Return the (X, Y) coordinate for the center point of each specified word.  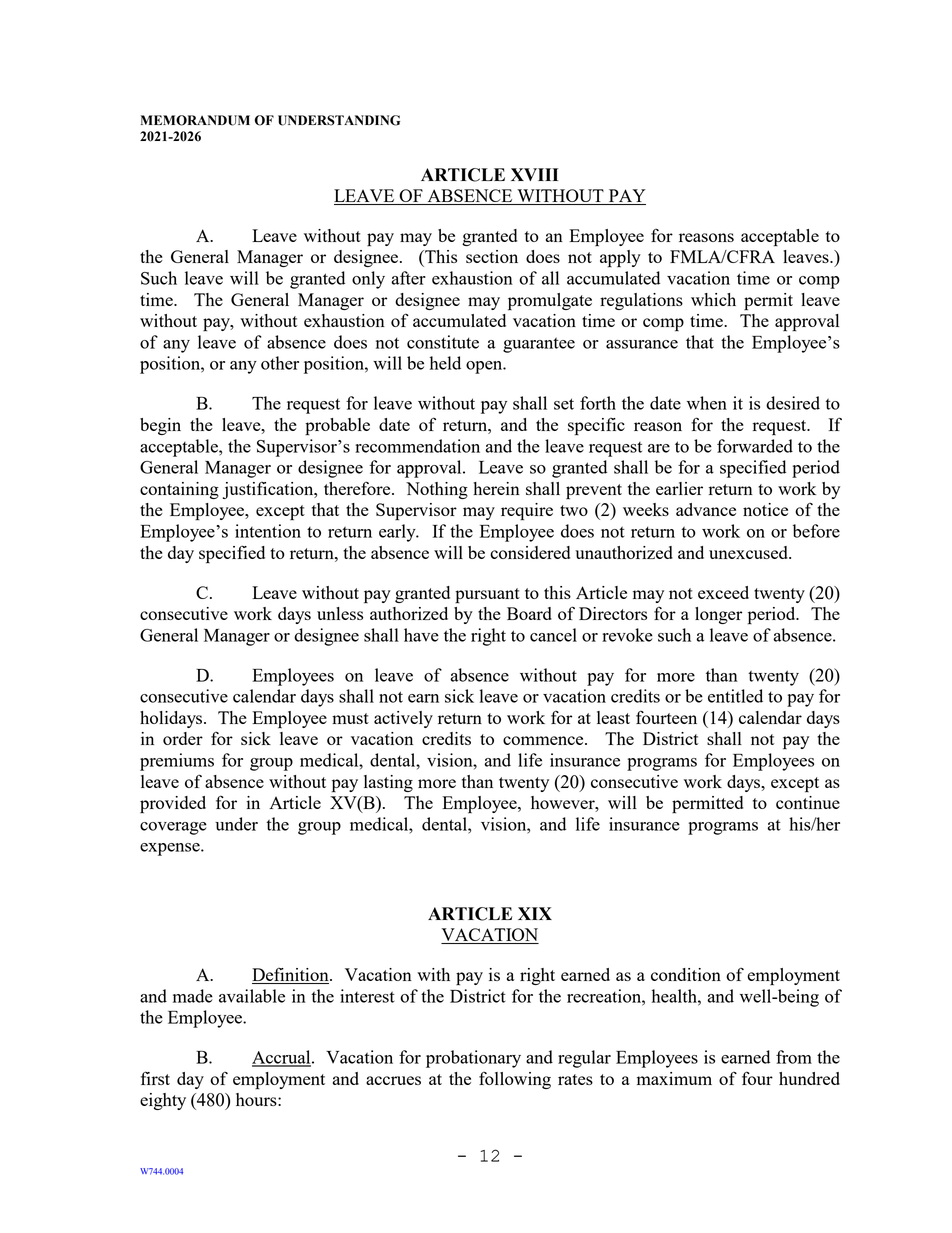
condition (686, 974)
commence (544, 740)
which (713, 299)
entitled (735, 696)
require (527, 512)
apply (620, 259)
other (280, 363)
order (183, 738)
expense (171, 849)
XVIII (534, 174)
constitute (443, 342)
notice (765, 509)
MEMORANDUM (195, 120)
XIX (535, 913)
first (155, 1078)
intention (268, 531)
